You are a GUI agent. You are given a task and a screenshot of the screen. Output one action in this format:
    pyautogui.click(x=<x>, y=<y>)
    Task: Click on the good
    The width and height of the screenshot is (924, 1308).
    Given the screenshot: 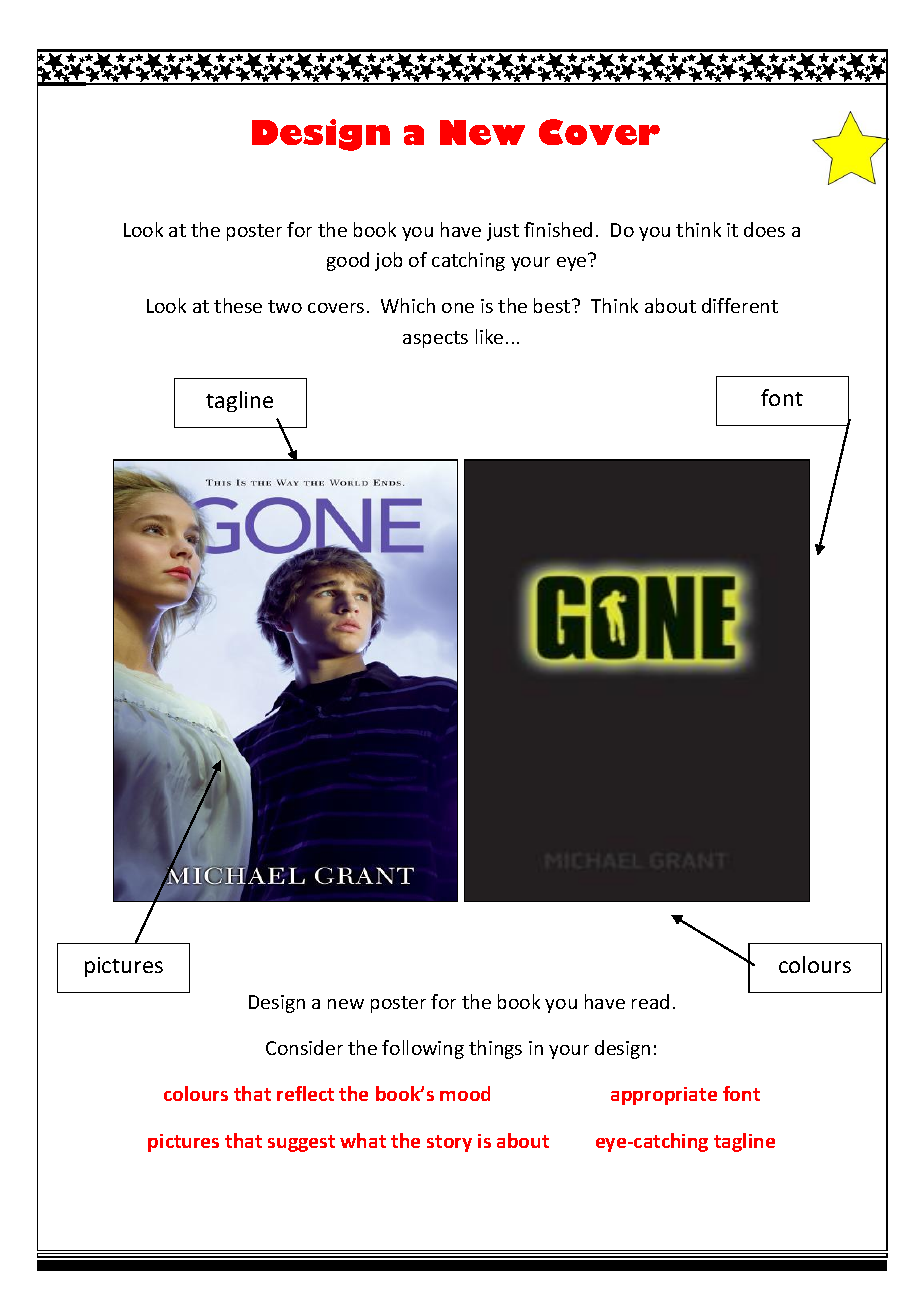 What is the action you would take?
    pyautogui.click(x=348, y=261)
